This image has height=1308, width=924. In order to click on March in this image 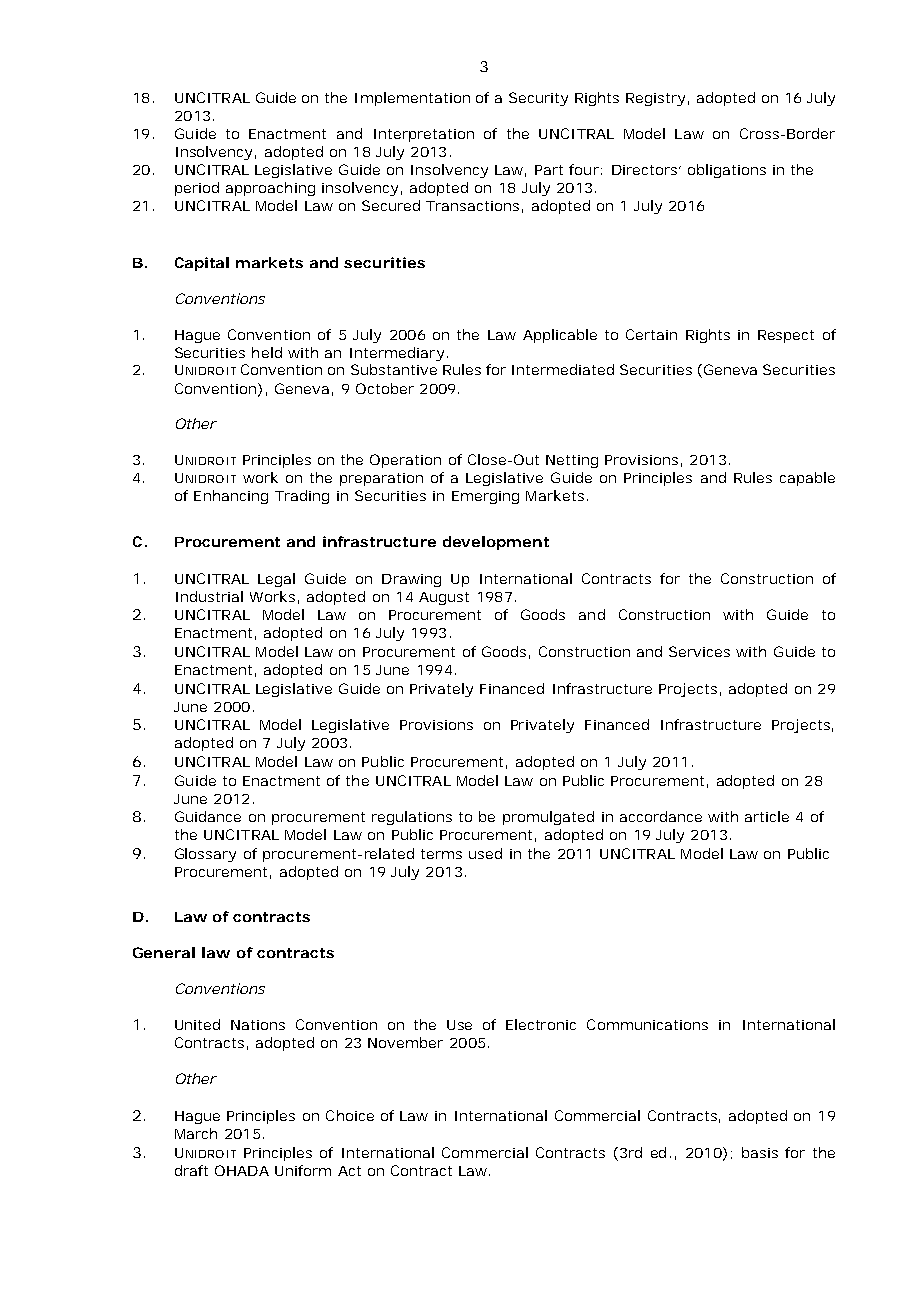, I will do `click(196, 1133)`.
